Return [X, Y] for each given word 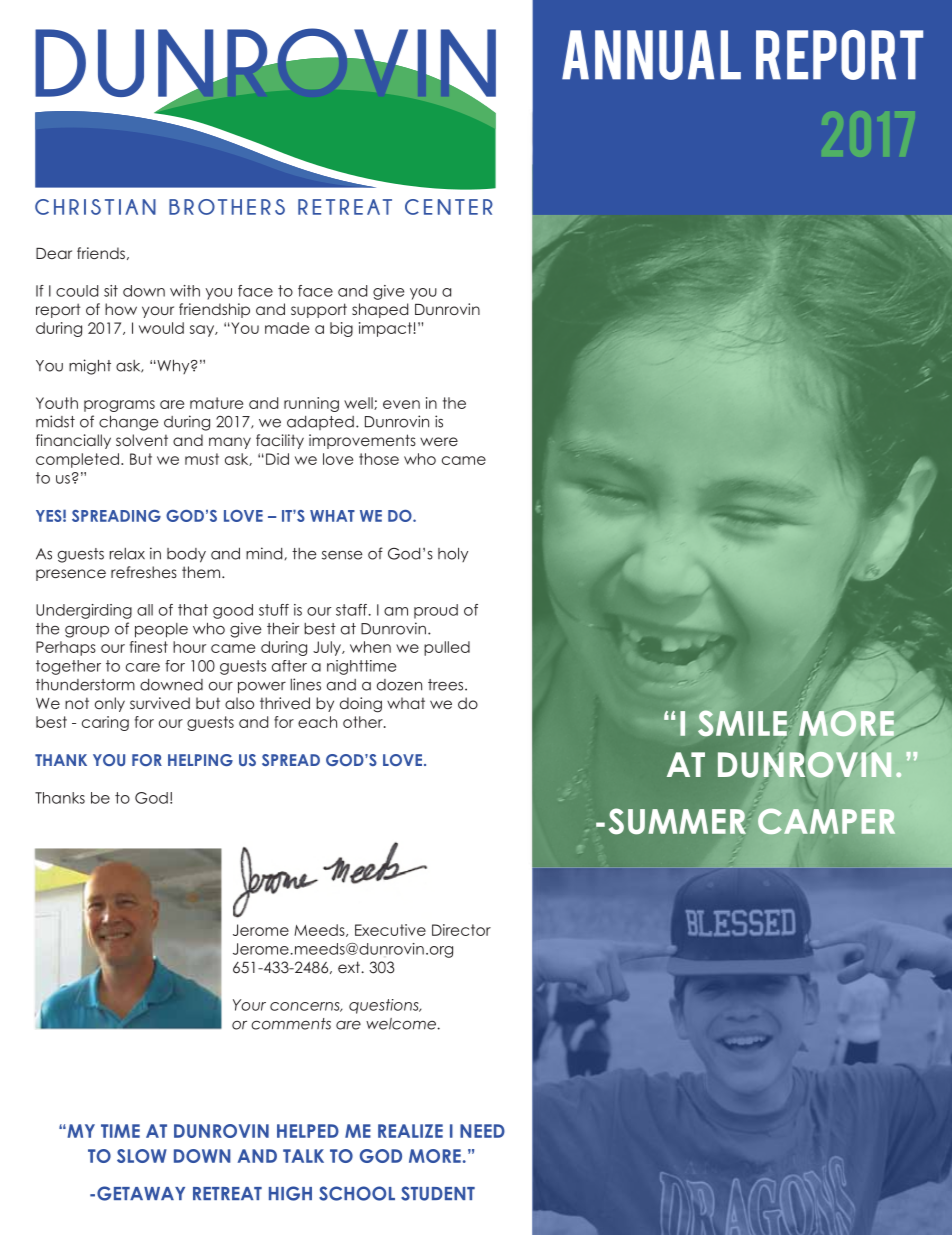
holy [453, 554]
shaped [380, 310]
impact [385, 329]
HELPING [200, 760]
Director [461, 930]
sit [111, 291]
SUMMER [677, 821]
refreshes [144, 572]
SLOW [142, 1156]
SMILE [742, 723]
